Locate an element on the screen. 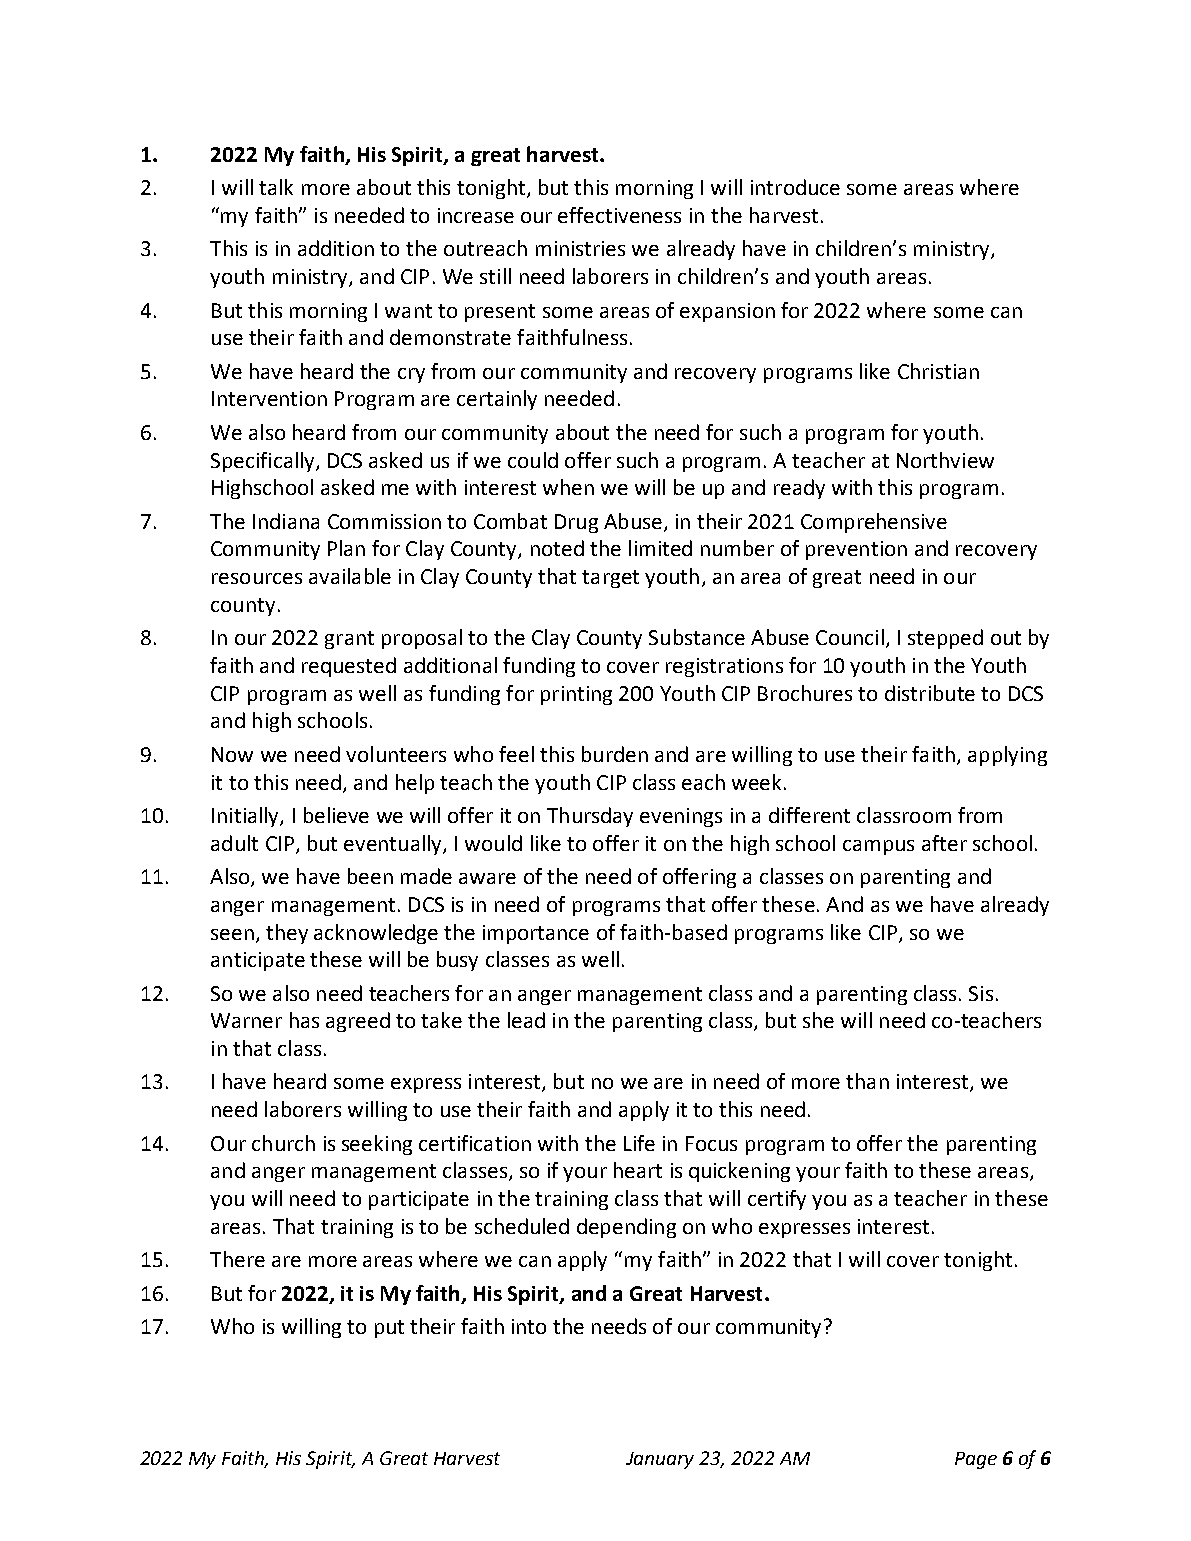 This screenshot has height=1541, width=1191. put is located at coordinates (389, 1329).
